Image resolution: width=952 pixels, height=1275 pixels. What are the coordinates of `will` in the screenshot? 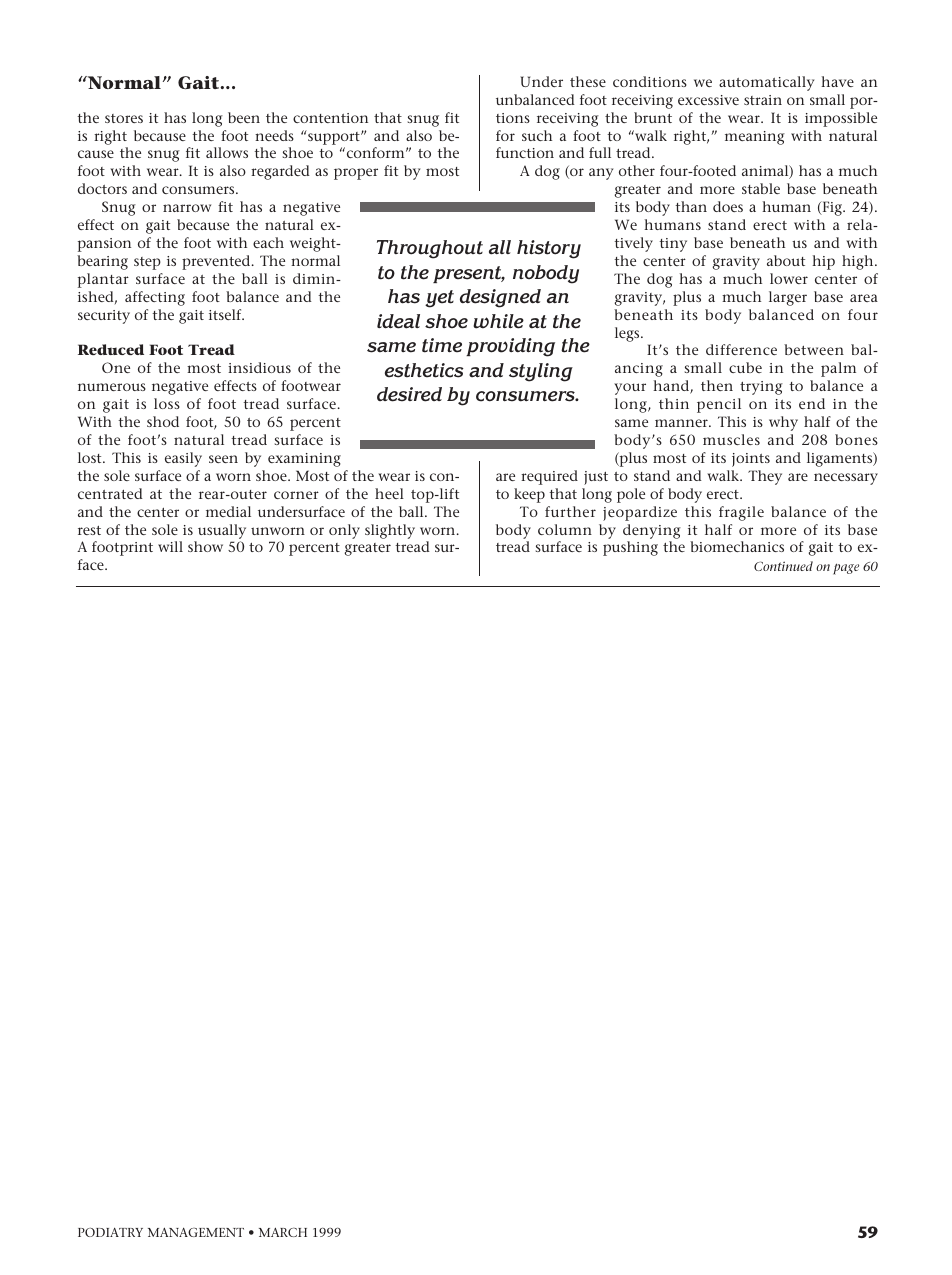 It's located at (170, 546).
